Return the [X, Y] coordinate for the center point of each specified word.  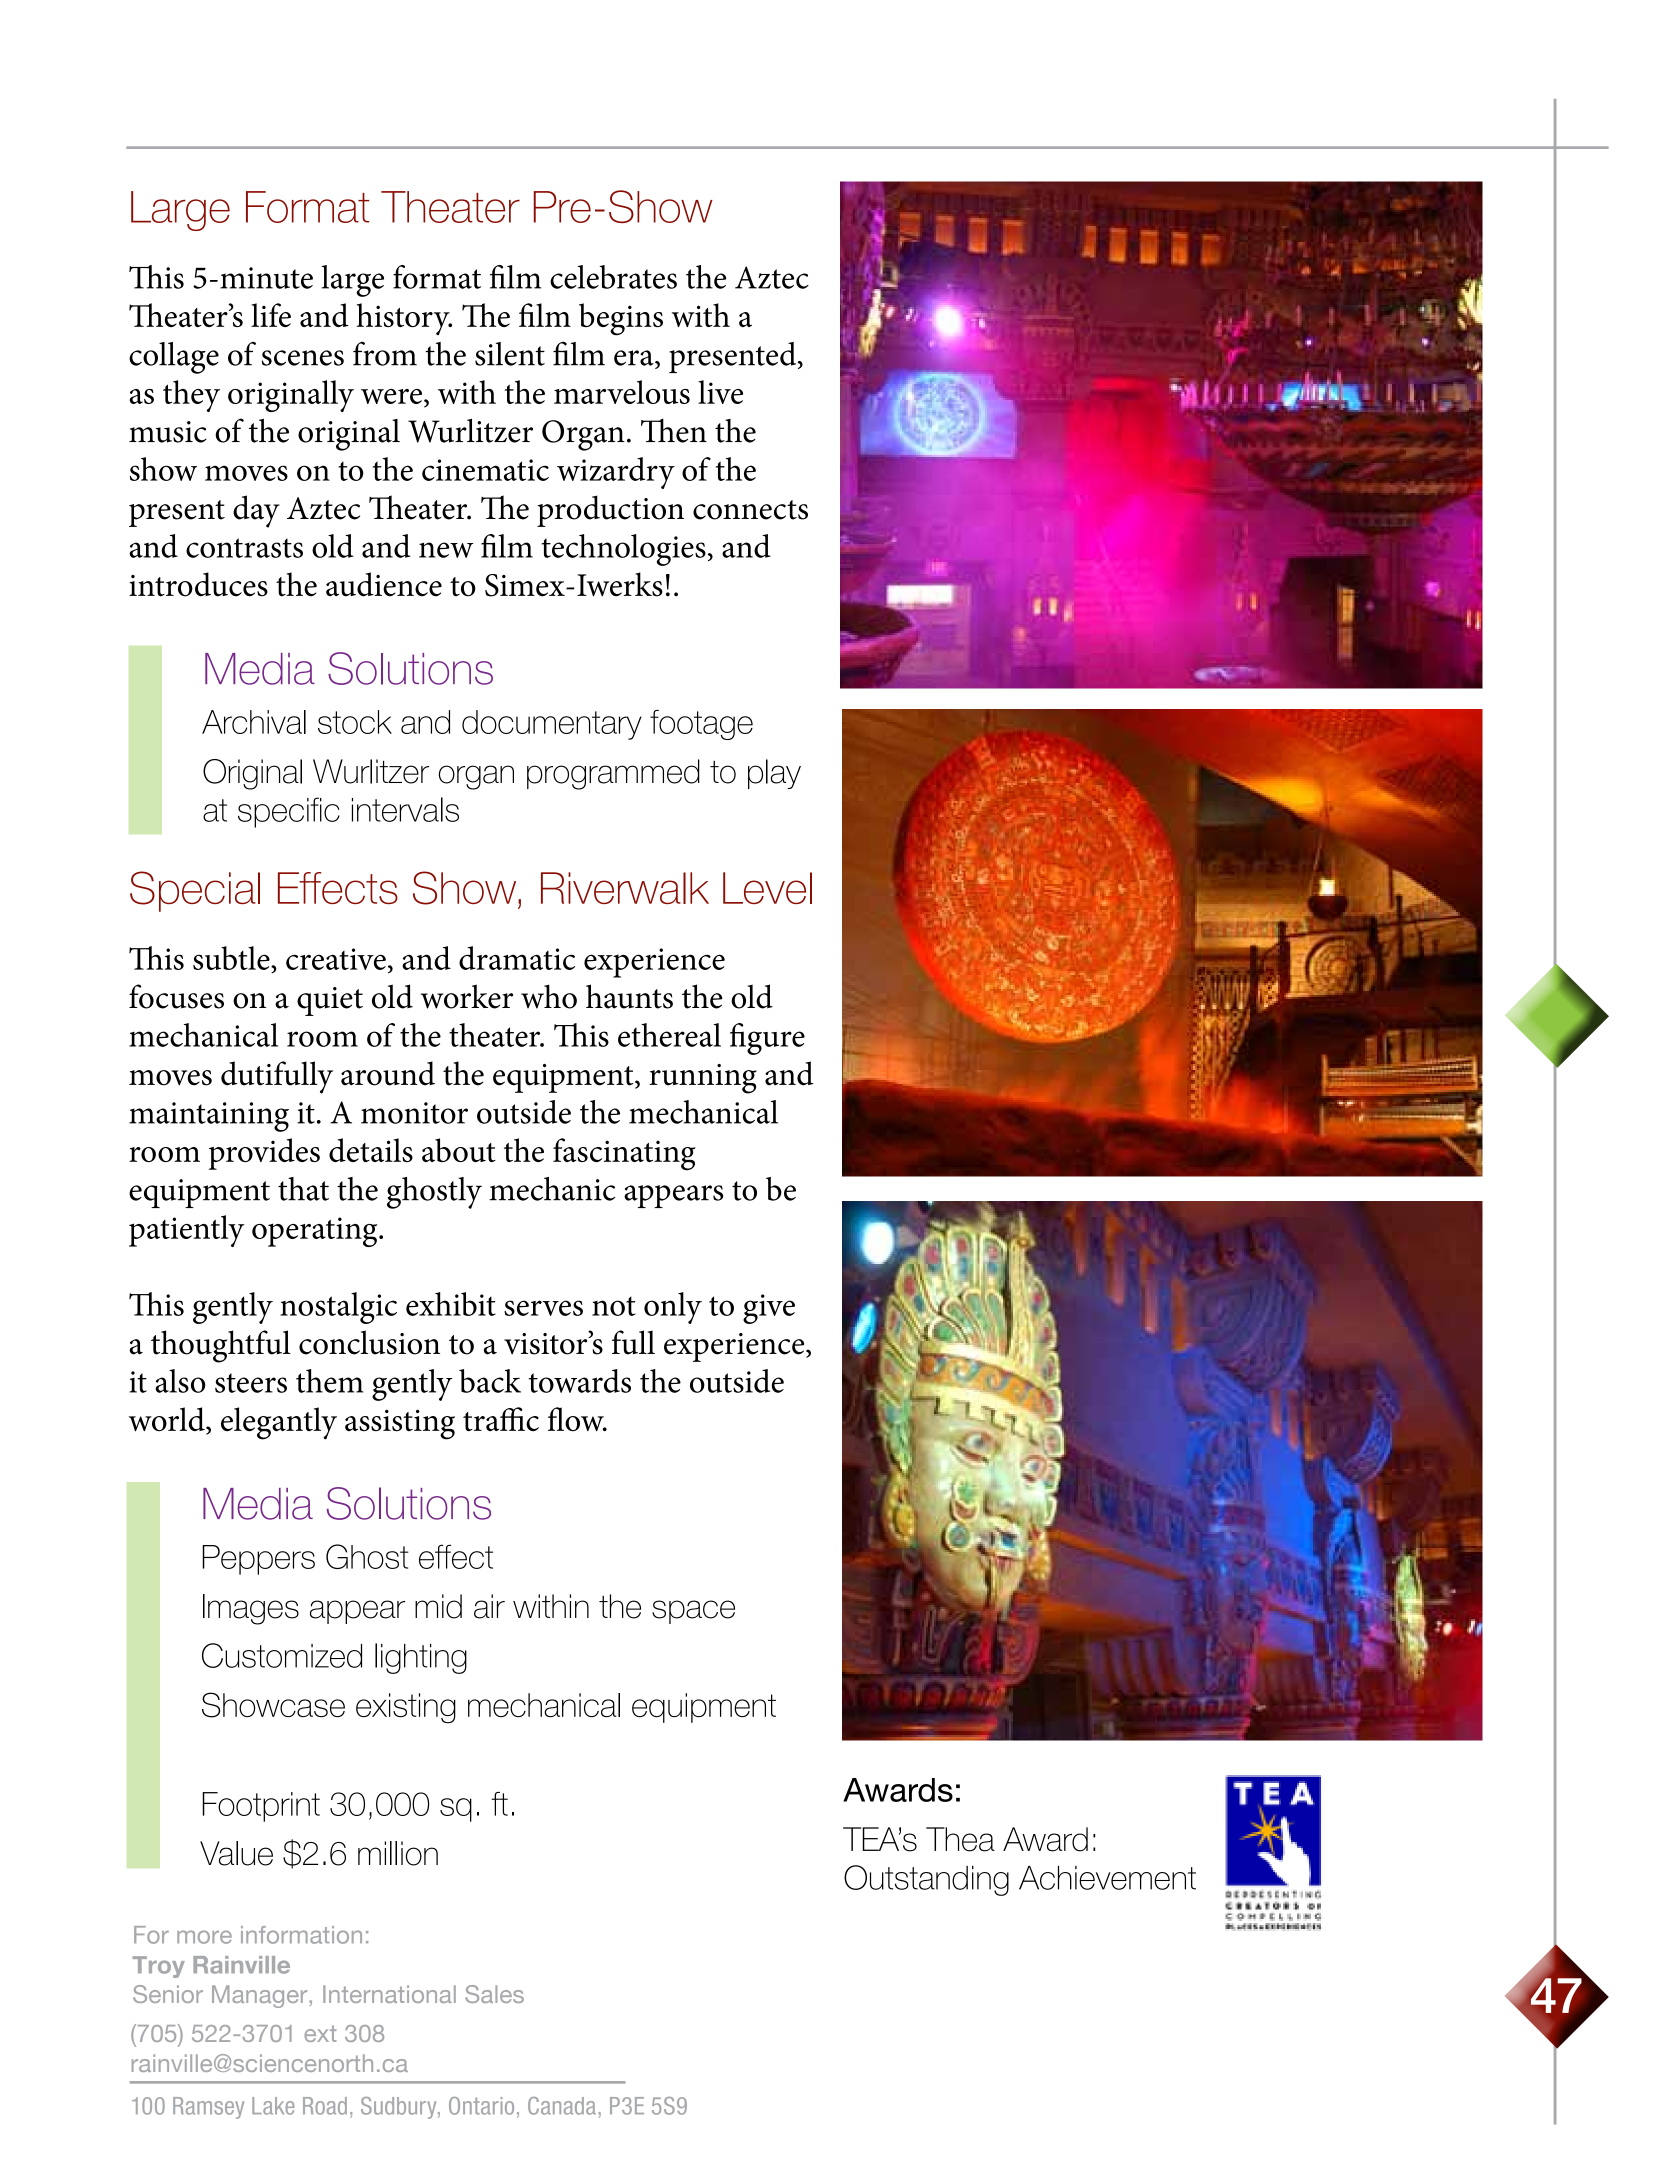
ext [320, 2033]
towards [580, 1381]
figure [767, 1039]
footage [701, 725]
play [774, 774]
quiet [330, 1001]
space [693, 1612]
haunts [629, 996]
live [720, 392]
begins [621, 319]
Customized [282, 1655]
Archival [254, 722]
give [769, 1309]
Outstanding [926, 1880]
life [271, 315]
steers [251, 1383]
